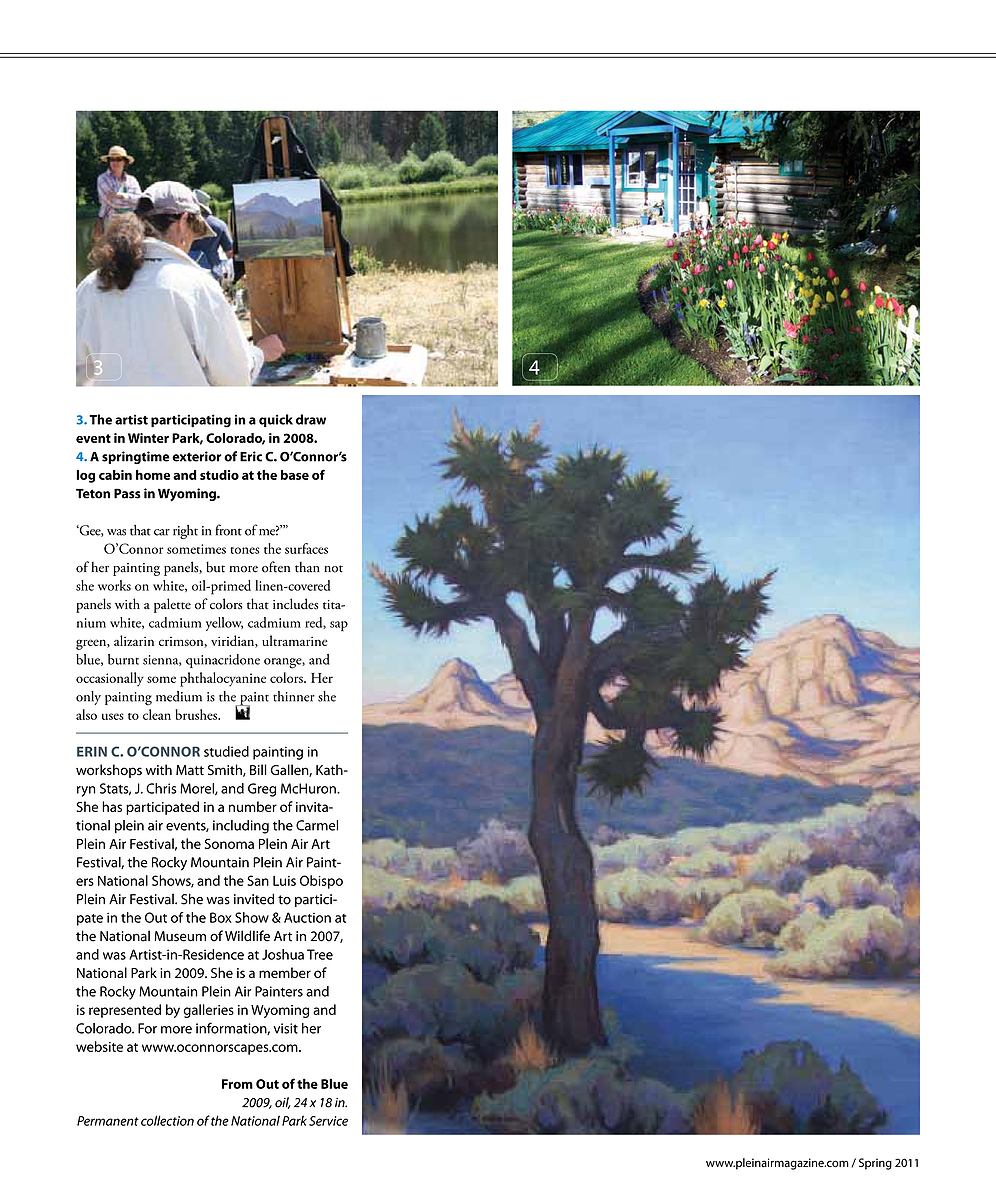 The width and height of the page is (996, 1204). What do you see at coordinates (311, 419) in the page?
I see `draw` at bounding box center [311, 419].
